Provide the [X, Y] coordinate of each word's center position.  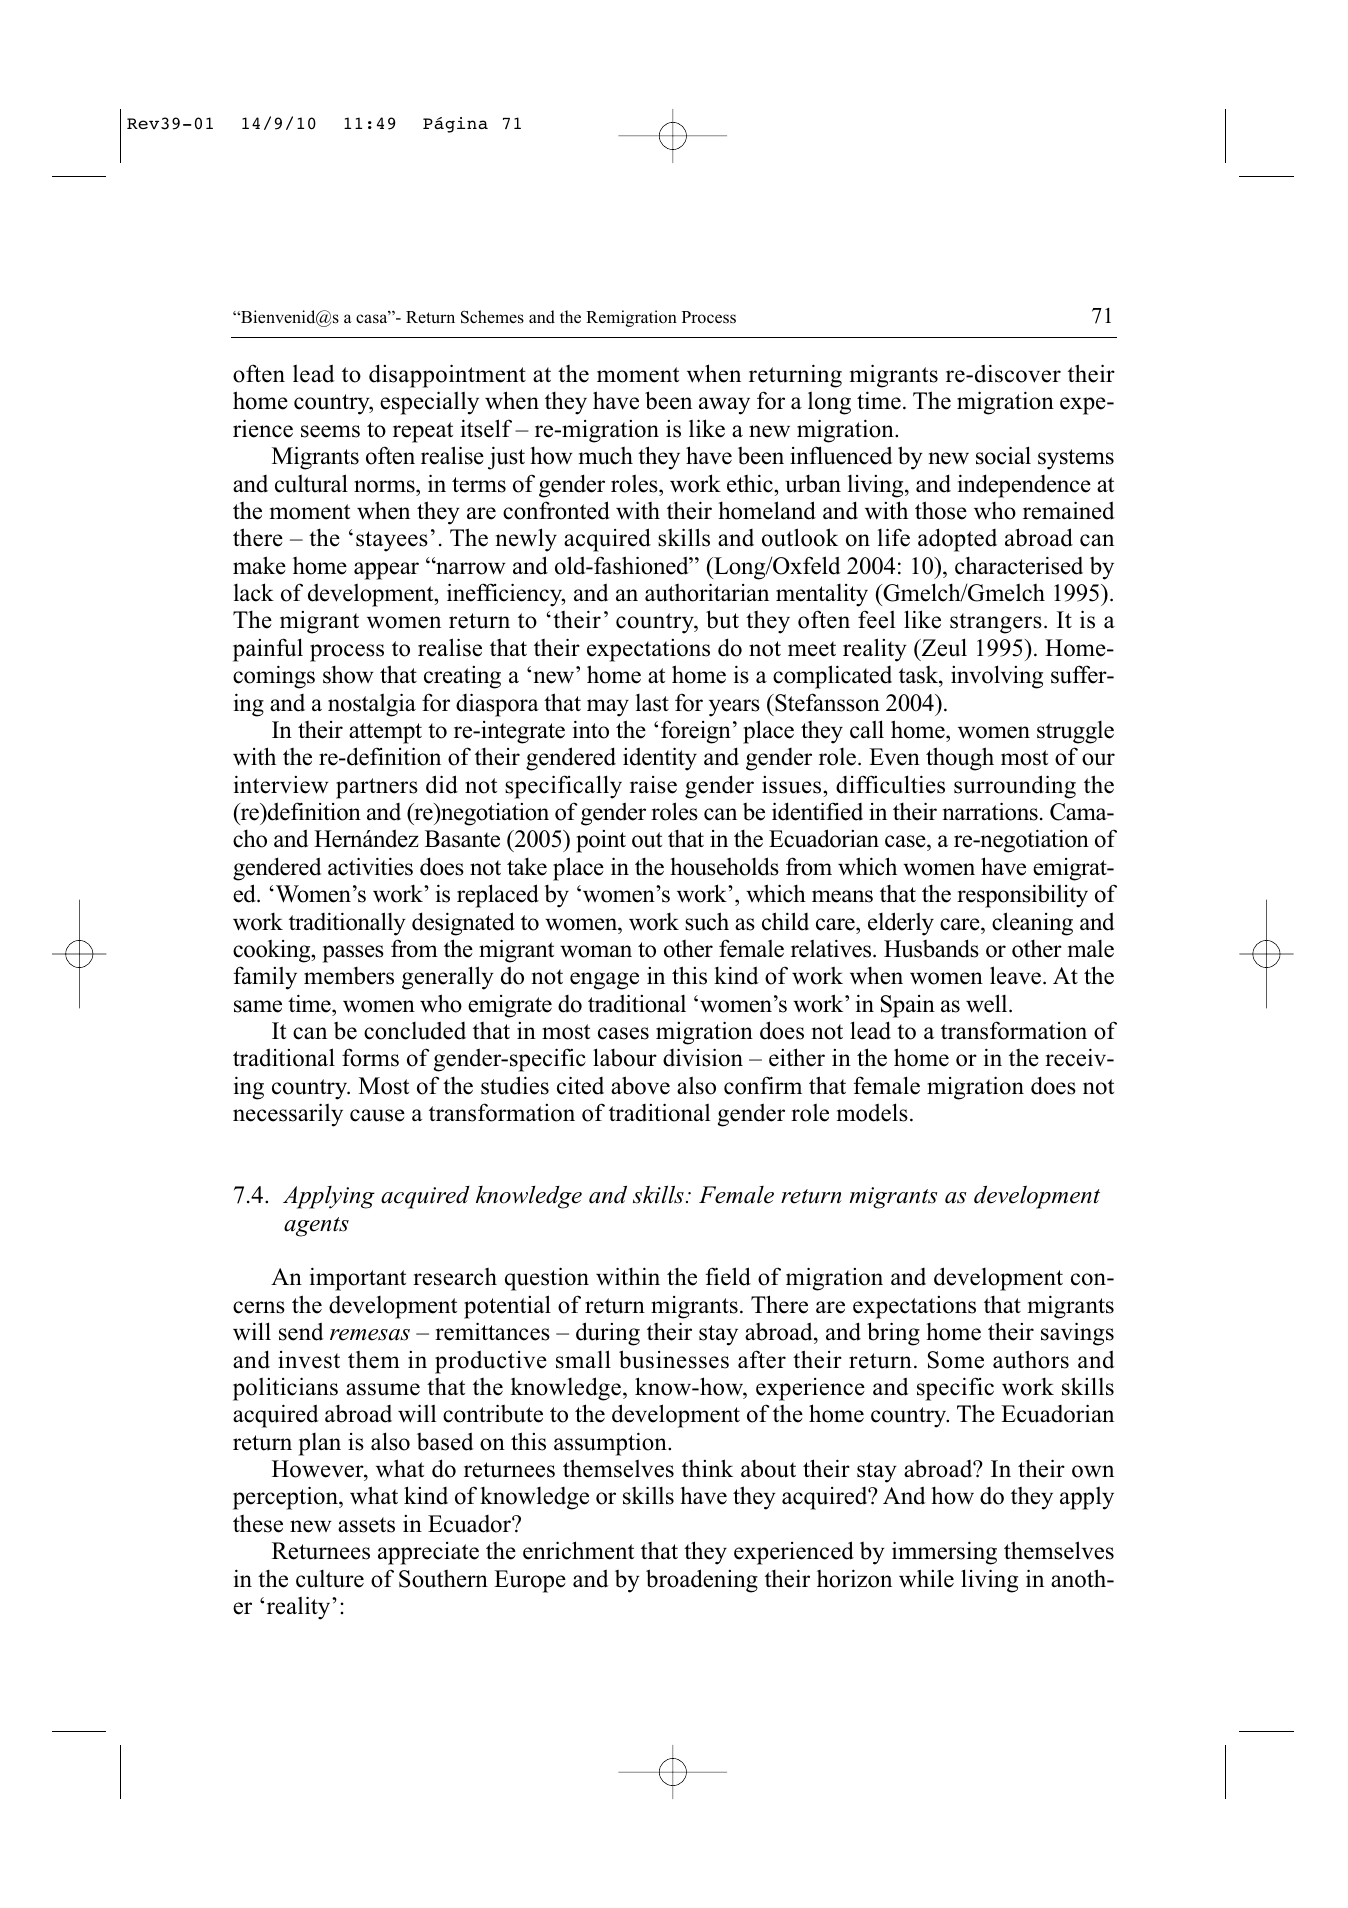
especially [429, 403]
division [703, 1057]
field [728, 1276]
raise [653, 785]
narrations [990, 811]
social [1003, 455]
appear [386, 571]
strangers [996, 623]
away [724, 406]
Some [956, 1360]
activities [370, 866]
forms [370, 1057]
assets [366, 1525]
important [358, 1279]
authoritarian [707, 592]
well [988, 1003]
